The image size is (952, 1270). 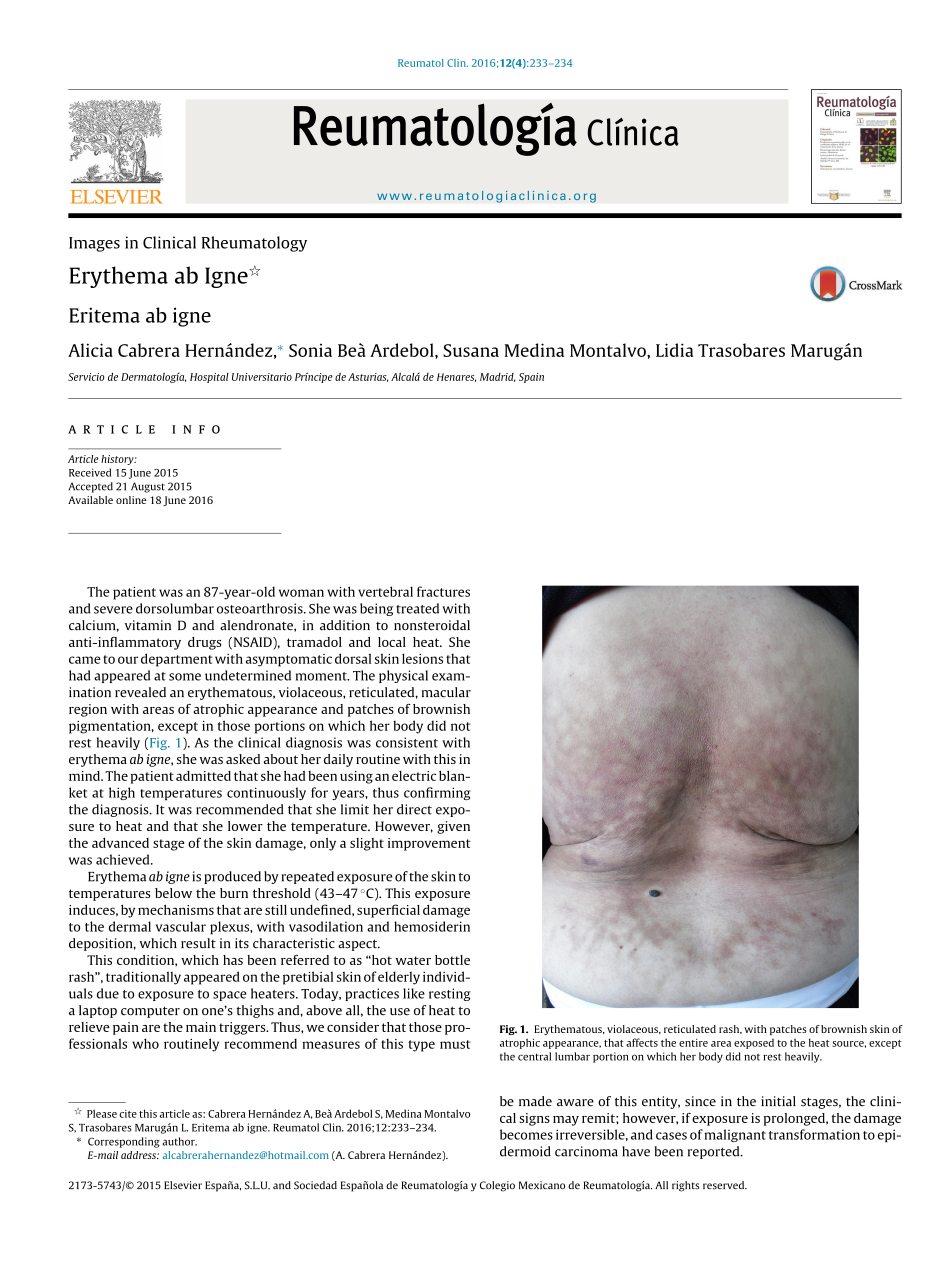 What do you see at coordinates (203, 776) in the screenshot?
I see `admitted` at bounding box center [203, 776].
